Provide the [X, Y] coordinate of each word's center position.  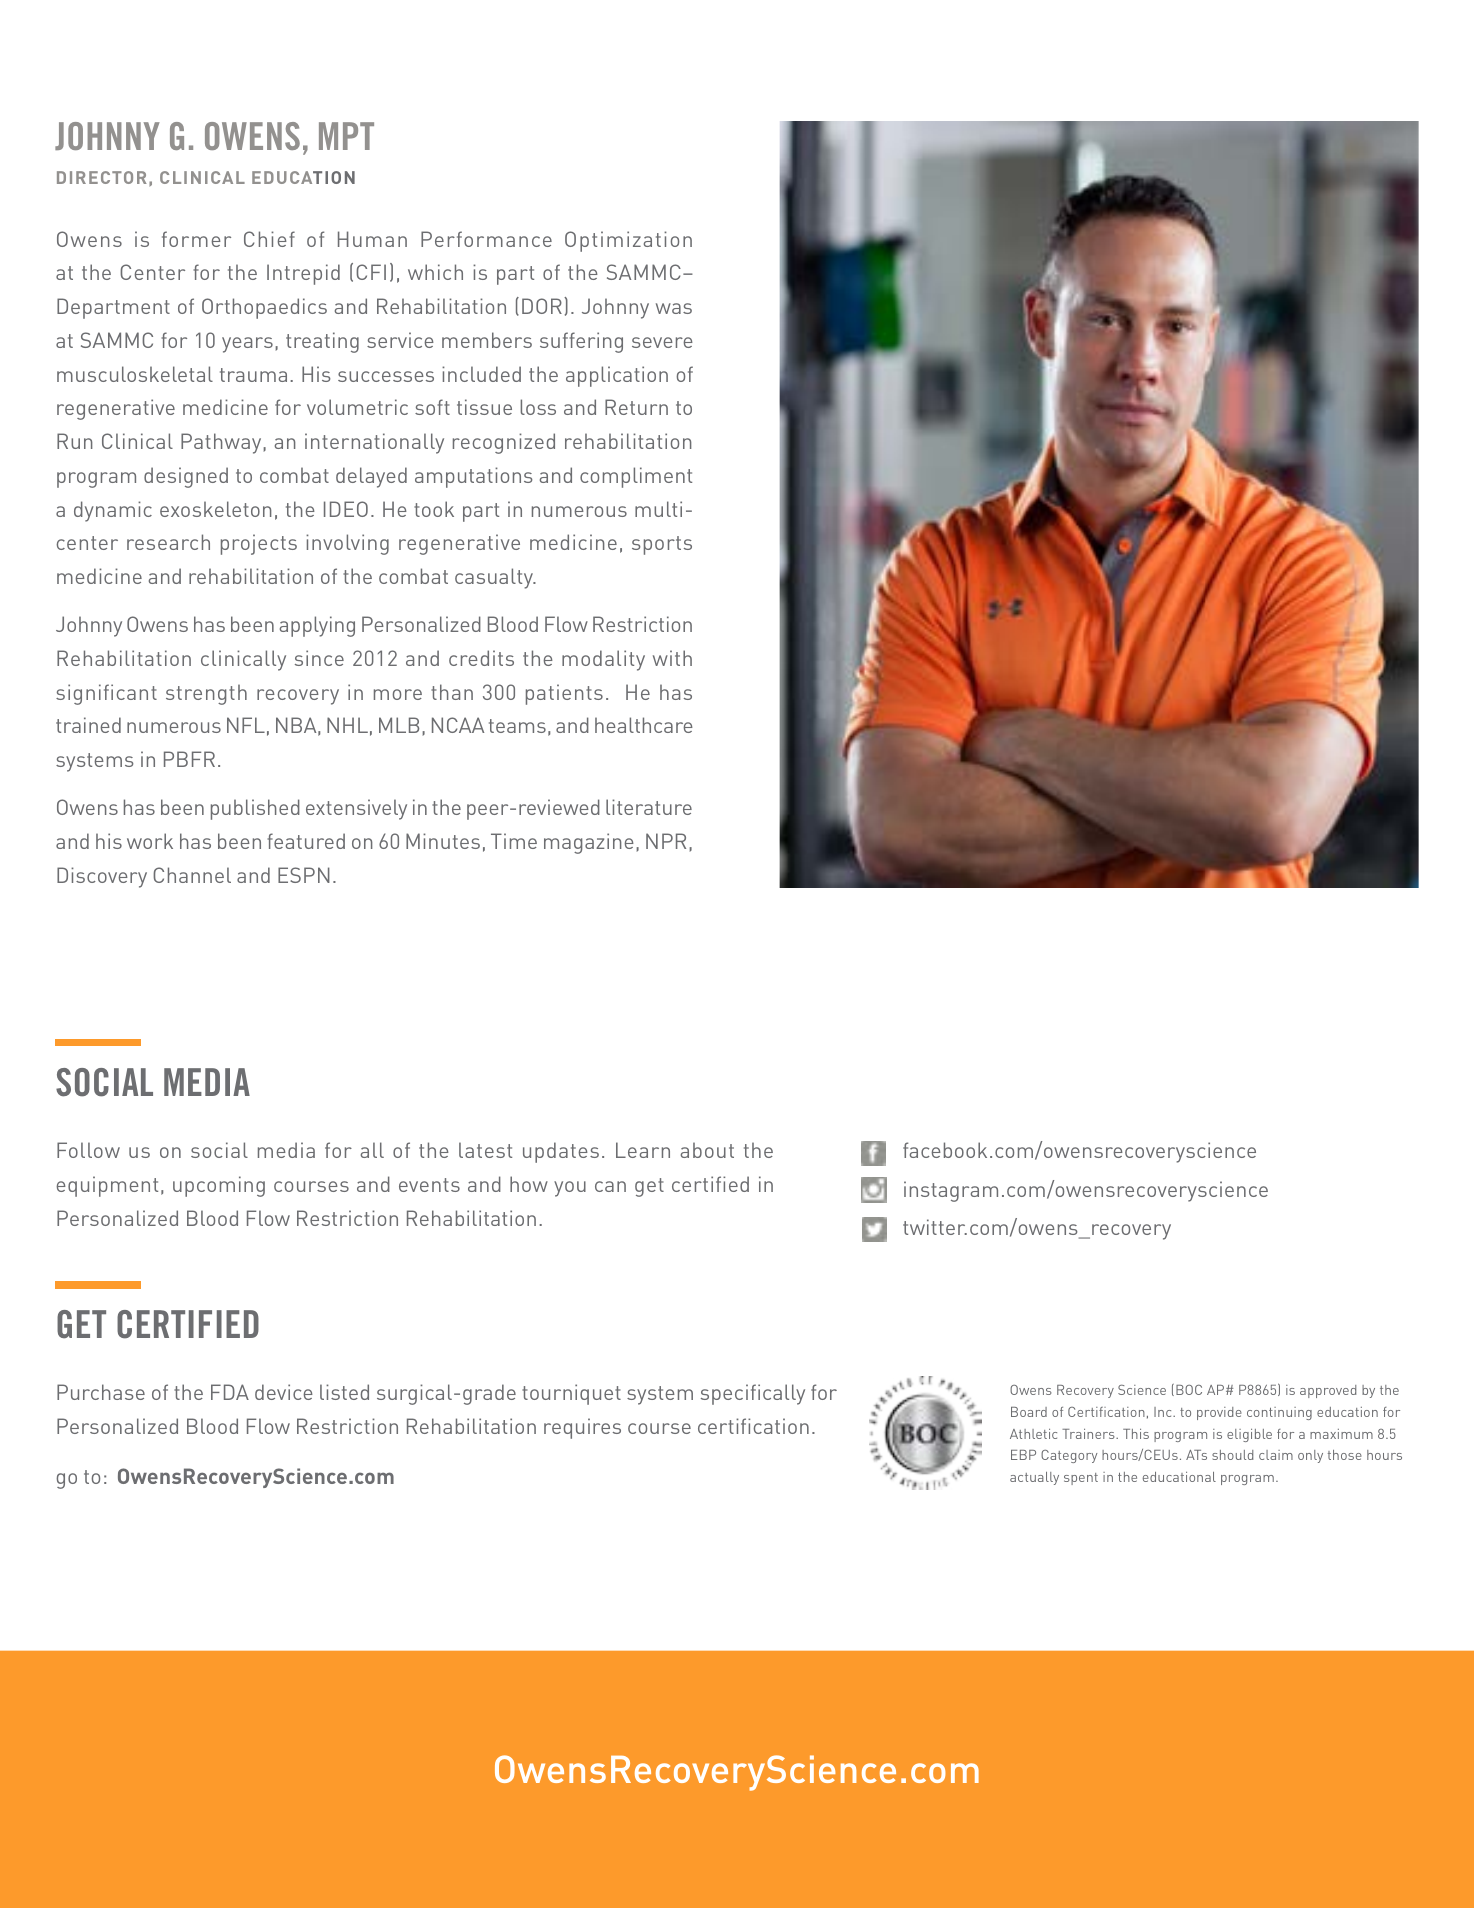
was [674, 308]
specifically [753, 1394]
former [196, 239]
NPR [666, 841]
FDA [230, 1392]
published [255, 809]
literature [649, 807]
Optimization [628, 241]
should [1232, 1455]
